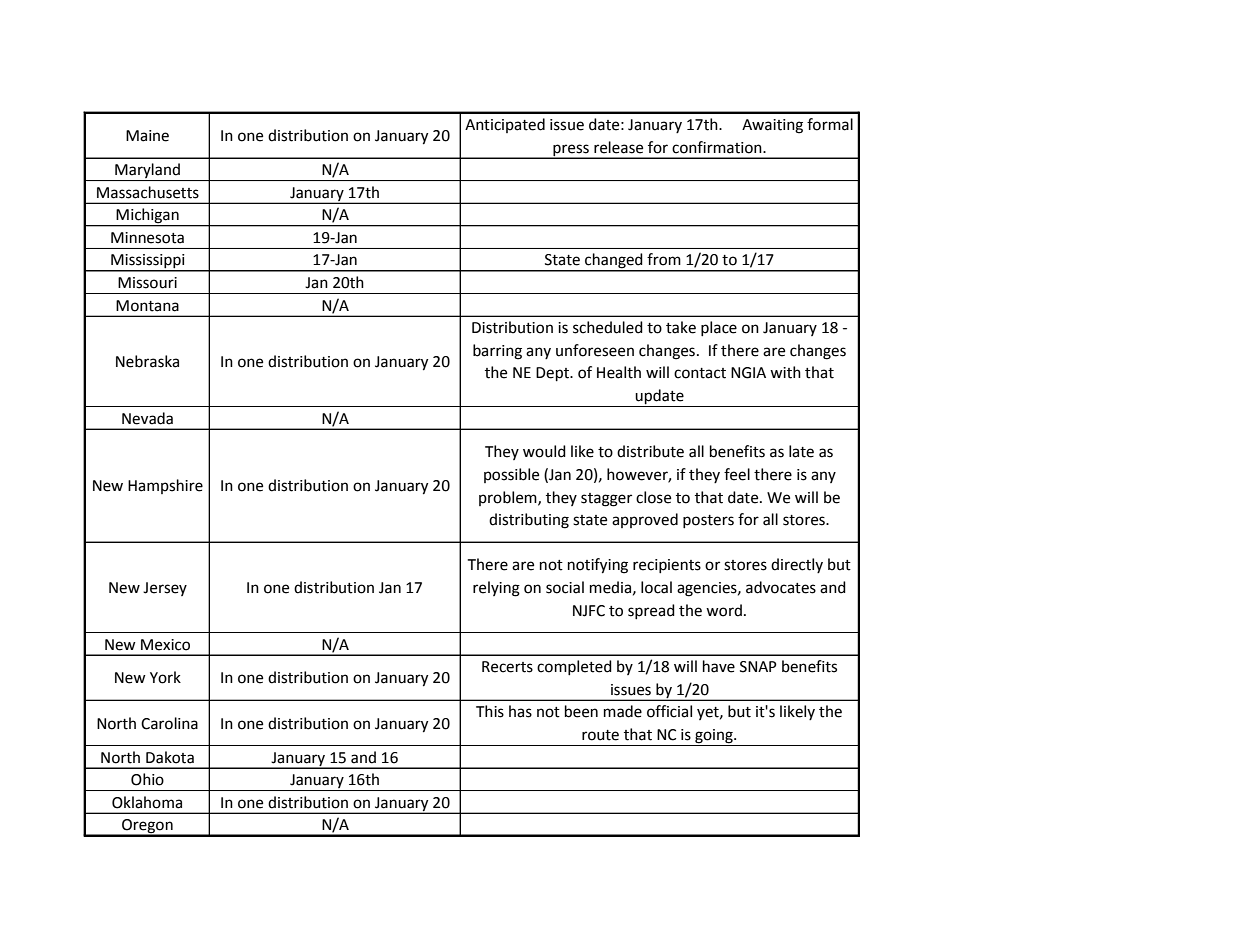 The height and width of the image is (952, 1233). Describe the element at coordinates (737, 474) in the image. I see `feel` at that location.
